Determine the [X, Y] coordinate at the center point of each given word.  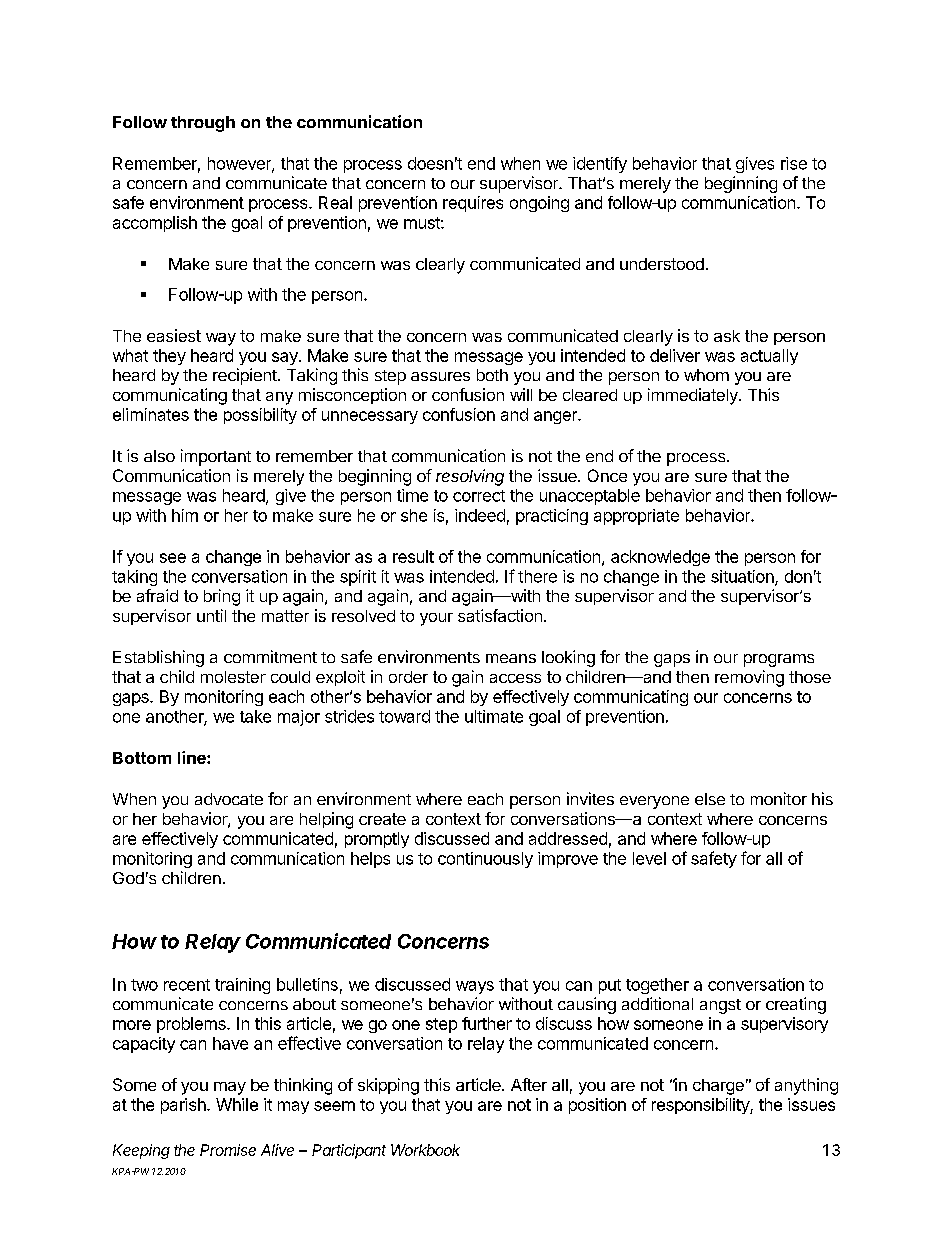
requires [473, 204]
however [240, 164]
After [529, 1084]
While [237, 1104]
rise [794, 163]
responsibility [701, 1106]
